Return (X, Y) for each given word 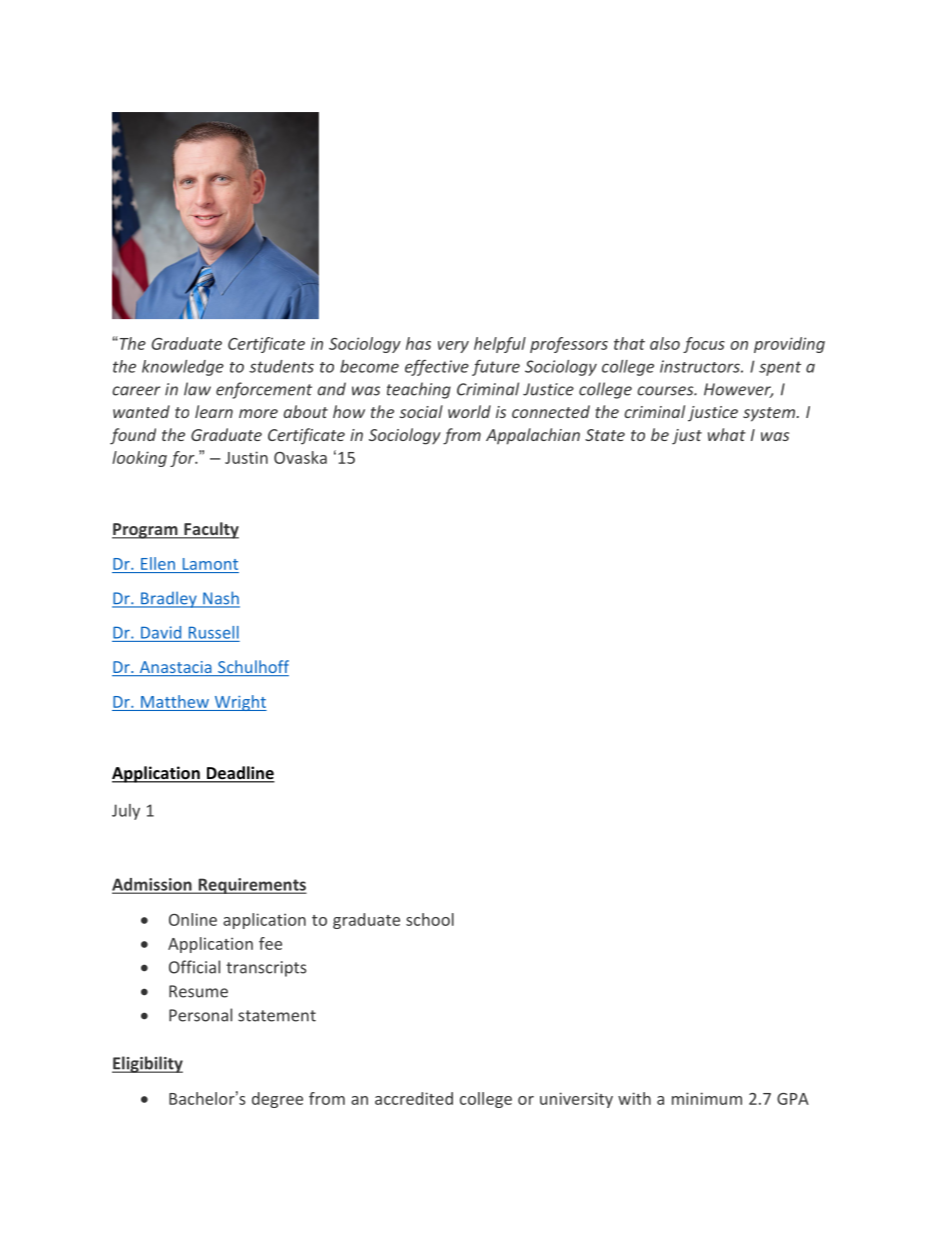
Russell (214, 632)
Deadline (239, 774)
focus (704, 345)
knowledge (183, 368)
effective (437, 368)
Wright (239, 703)
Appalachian (533, 436)
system (770, 414)
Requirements (251, 886)
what (727, 434)
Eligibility (147, 1064)
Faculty (210, 530)
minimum (707, 1098)
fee (270, 943)
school (430, 919)
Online (193, 919)
